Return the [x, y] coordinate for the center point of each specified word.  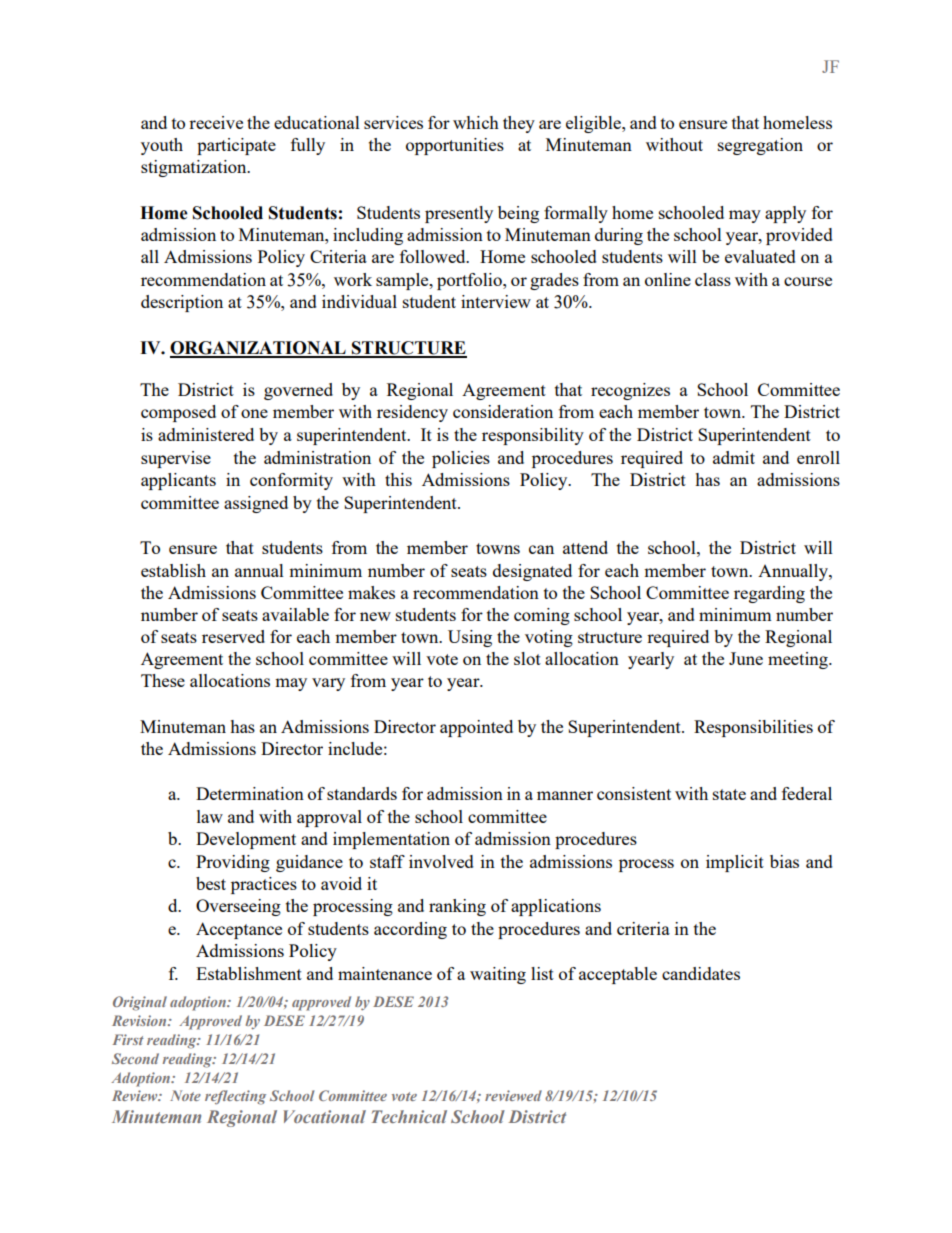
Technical [409, 1116]
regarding [769, 594]
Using [470, 638]
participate [236, 146]
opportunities [455, 146]
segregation [760, 146]
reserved [233, 636]
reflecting [235, 1097]
